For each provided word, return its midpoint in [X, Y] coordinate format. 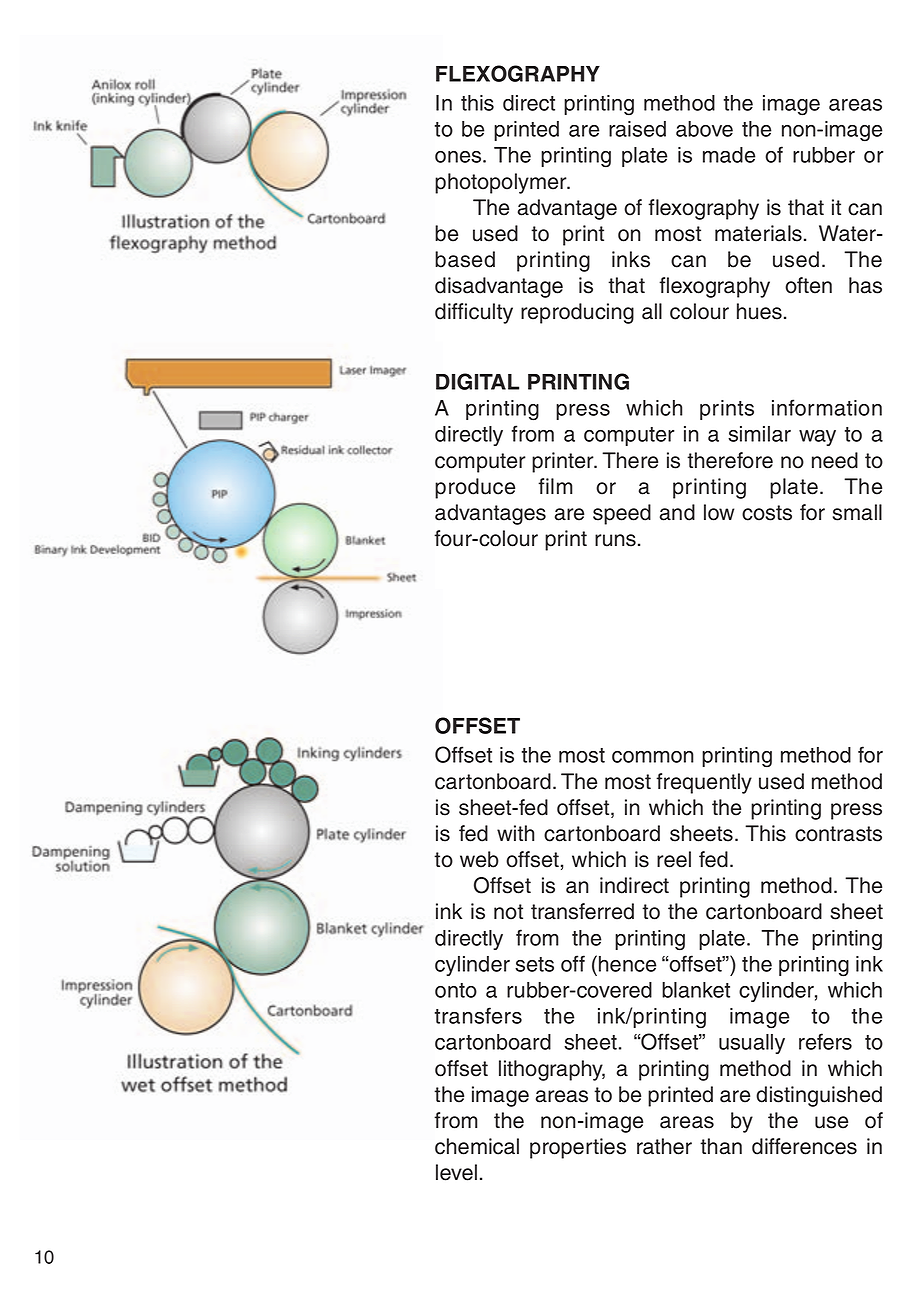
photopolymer [502, 183]
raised [637, 129]
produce [475, 488]
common [653, 757]
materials [758, 233]
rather [664, 1146]
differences [804, 1146]
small [857, 512]
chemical [477, 1146]
